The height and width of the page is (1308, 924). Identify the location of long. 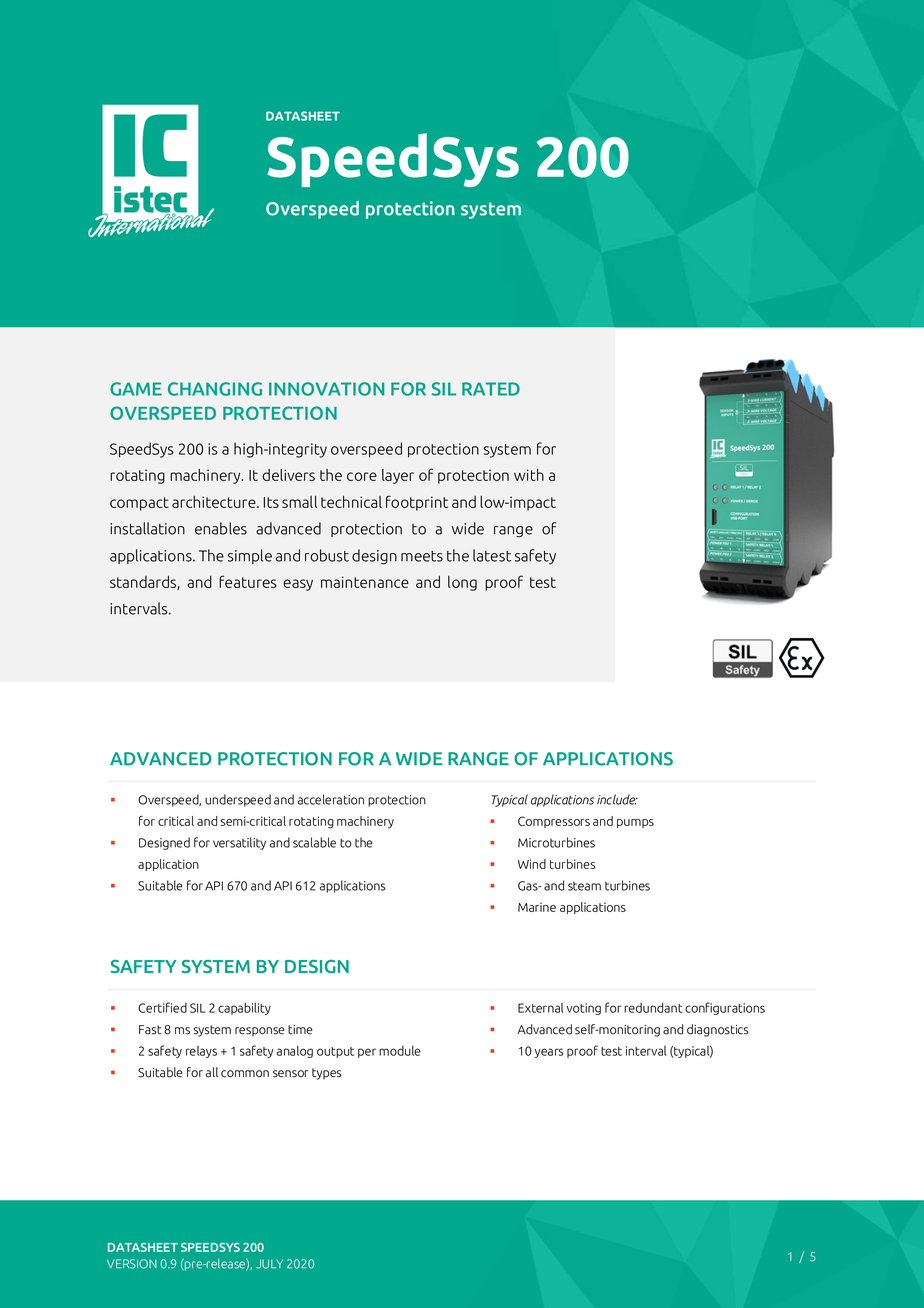
(462, 583).
